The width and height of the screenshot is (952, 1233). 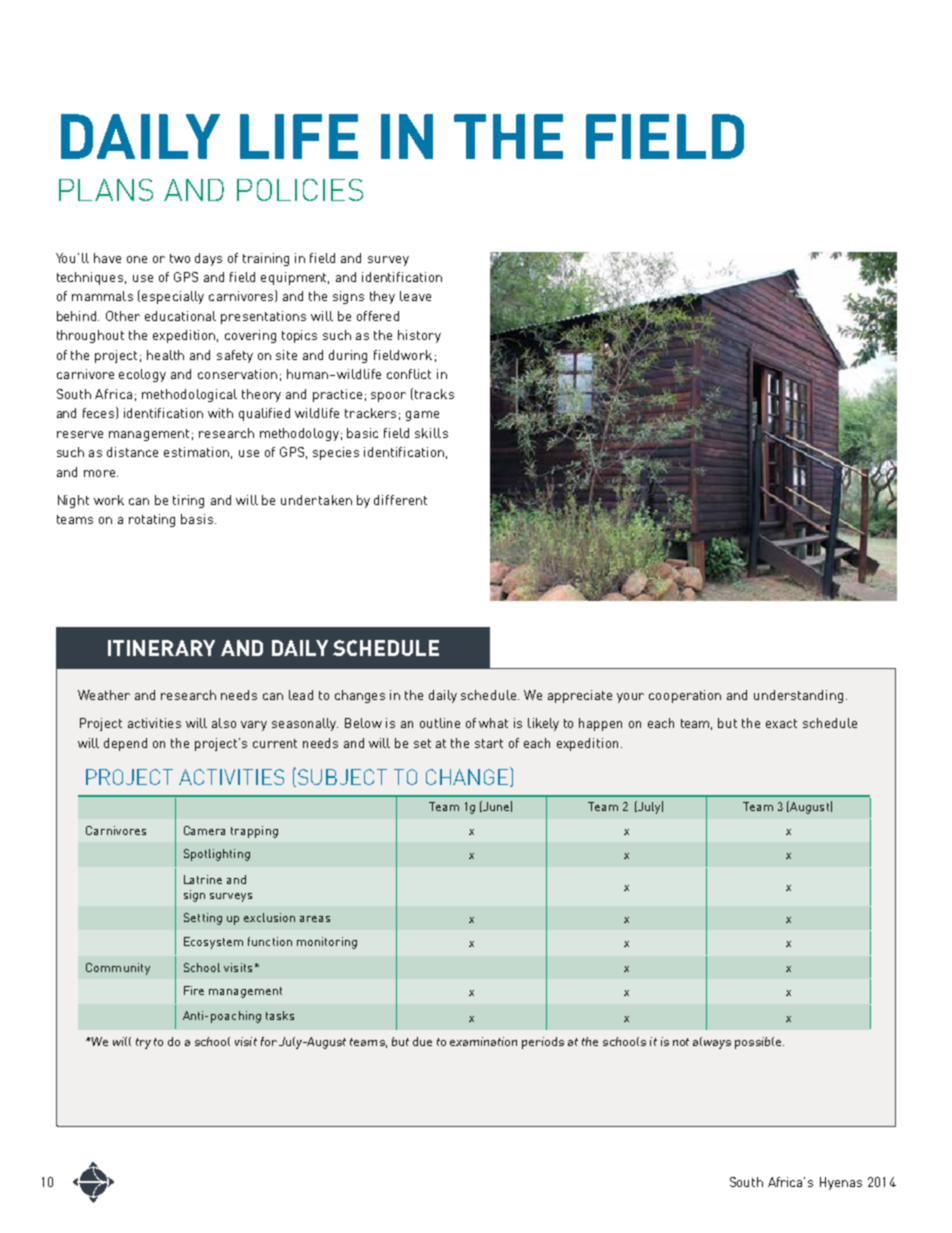 What do you see at coordinates (431, 433) in the screenshot?
I see `skills` at bounding box center [431, 433].
